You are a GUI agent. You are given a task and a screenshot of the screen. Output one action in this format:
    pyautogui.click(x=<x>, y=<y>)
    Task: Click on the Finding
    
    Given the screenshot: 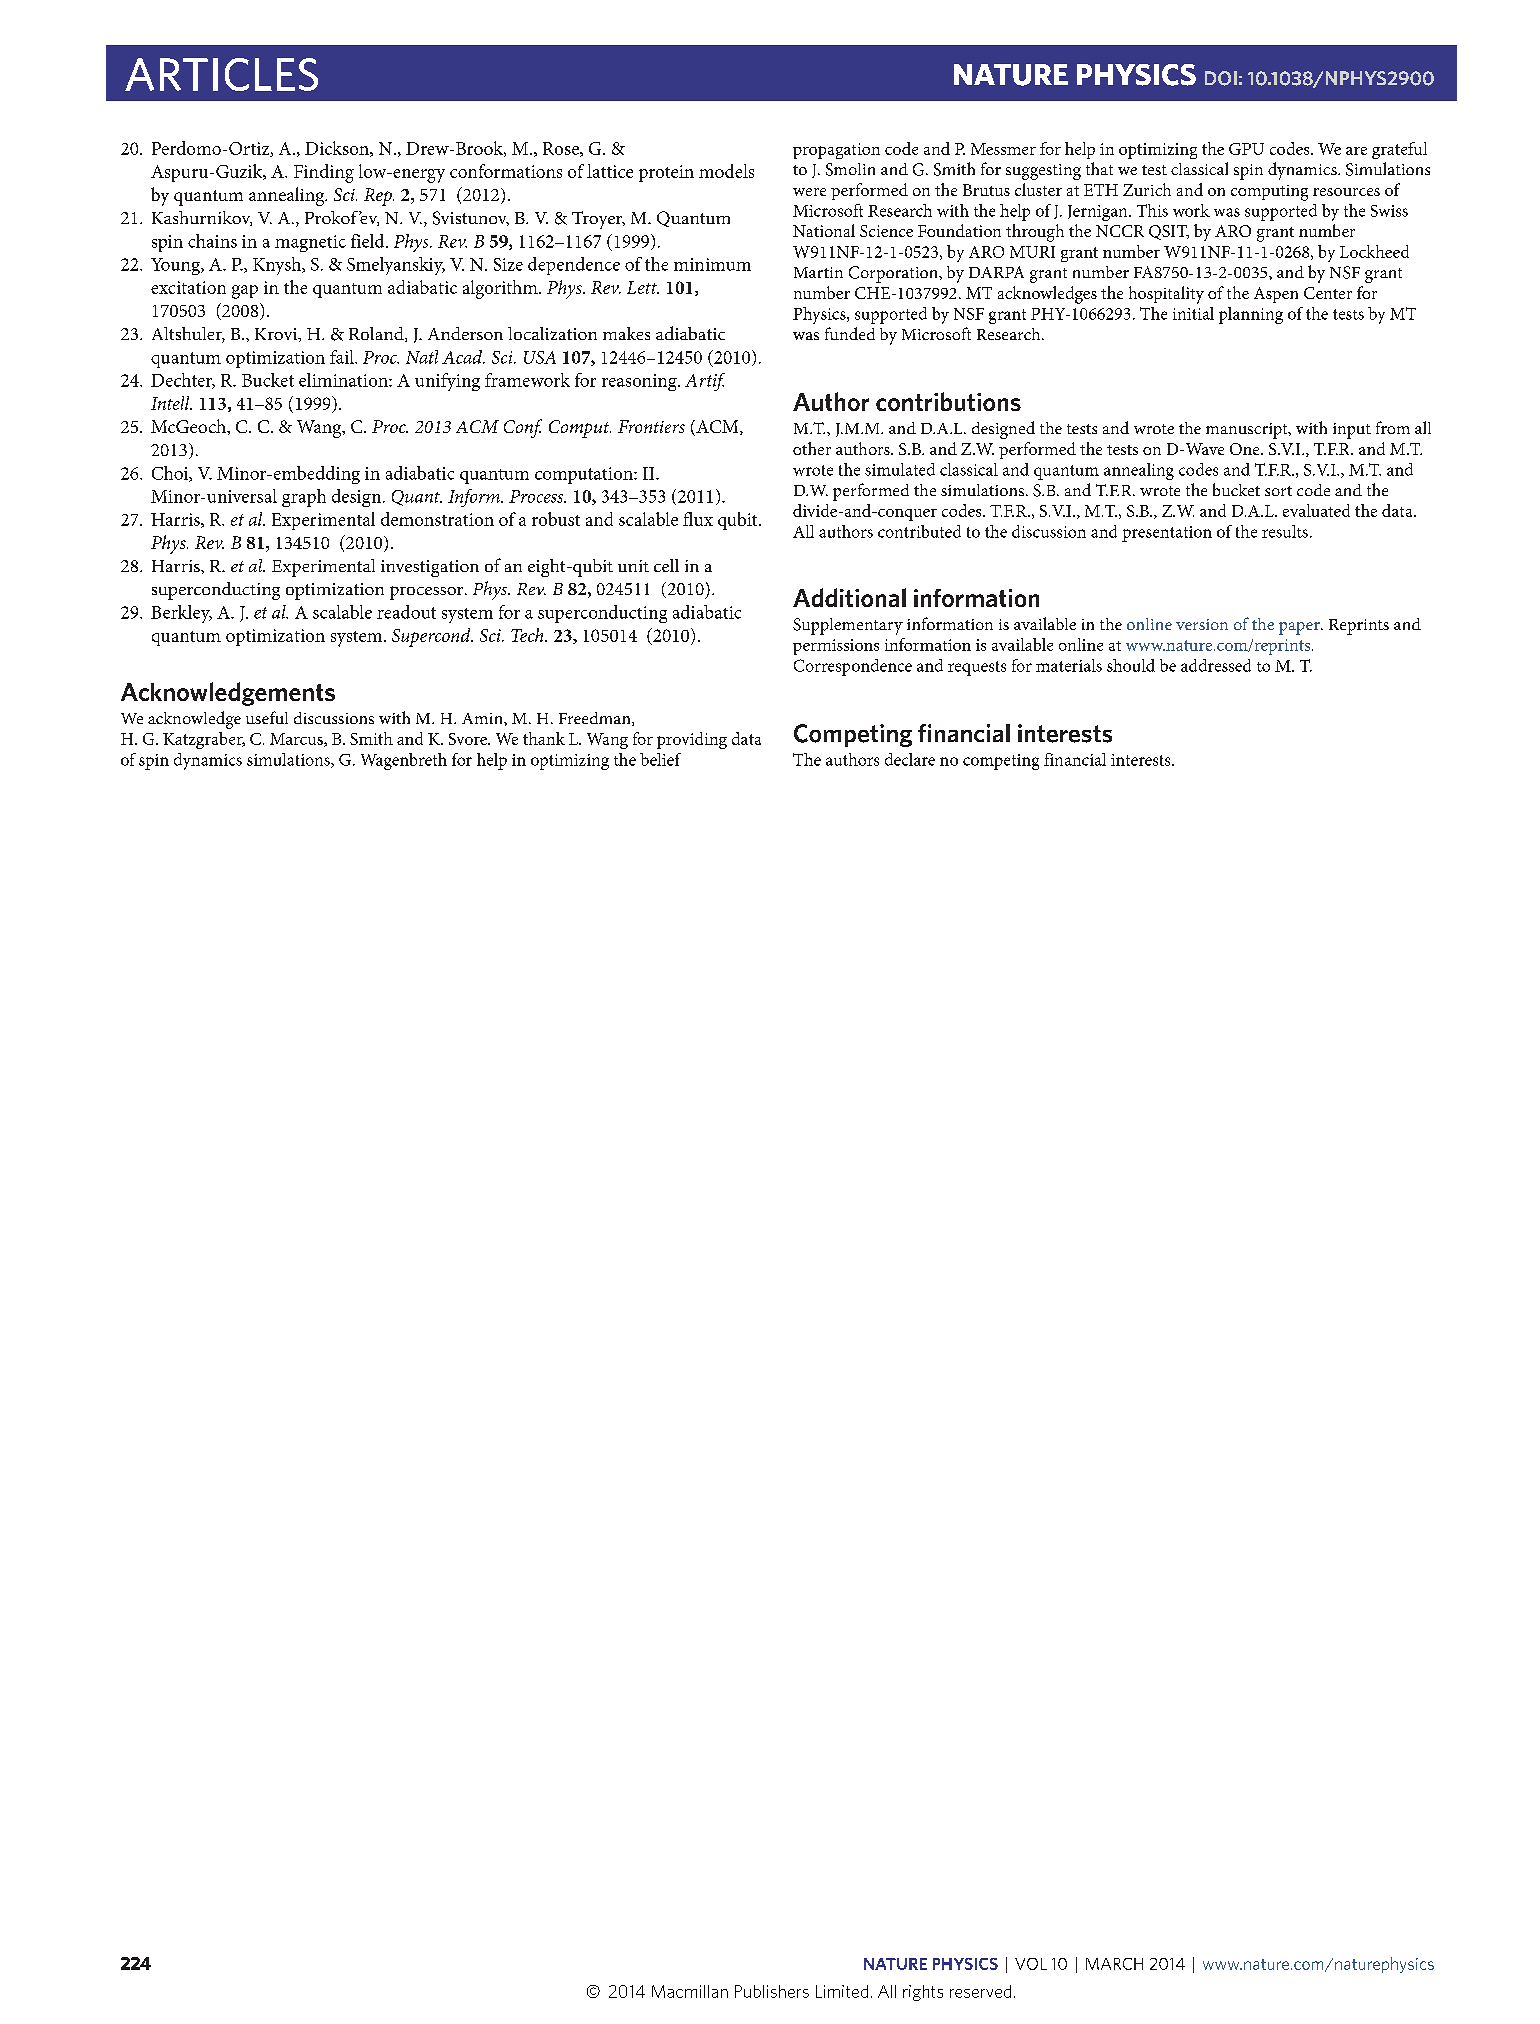 What is the action you would take?
    pyautogui.click(x=324, y=173)
